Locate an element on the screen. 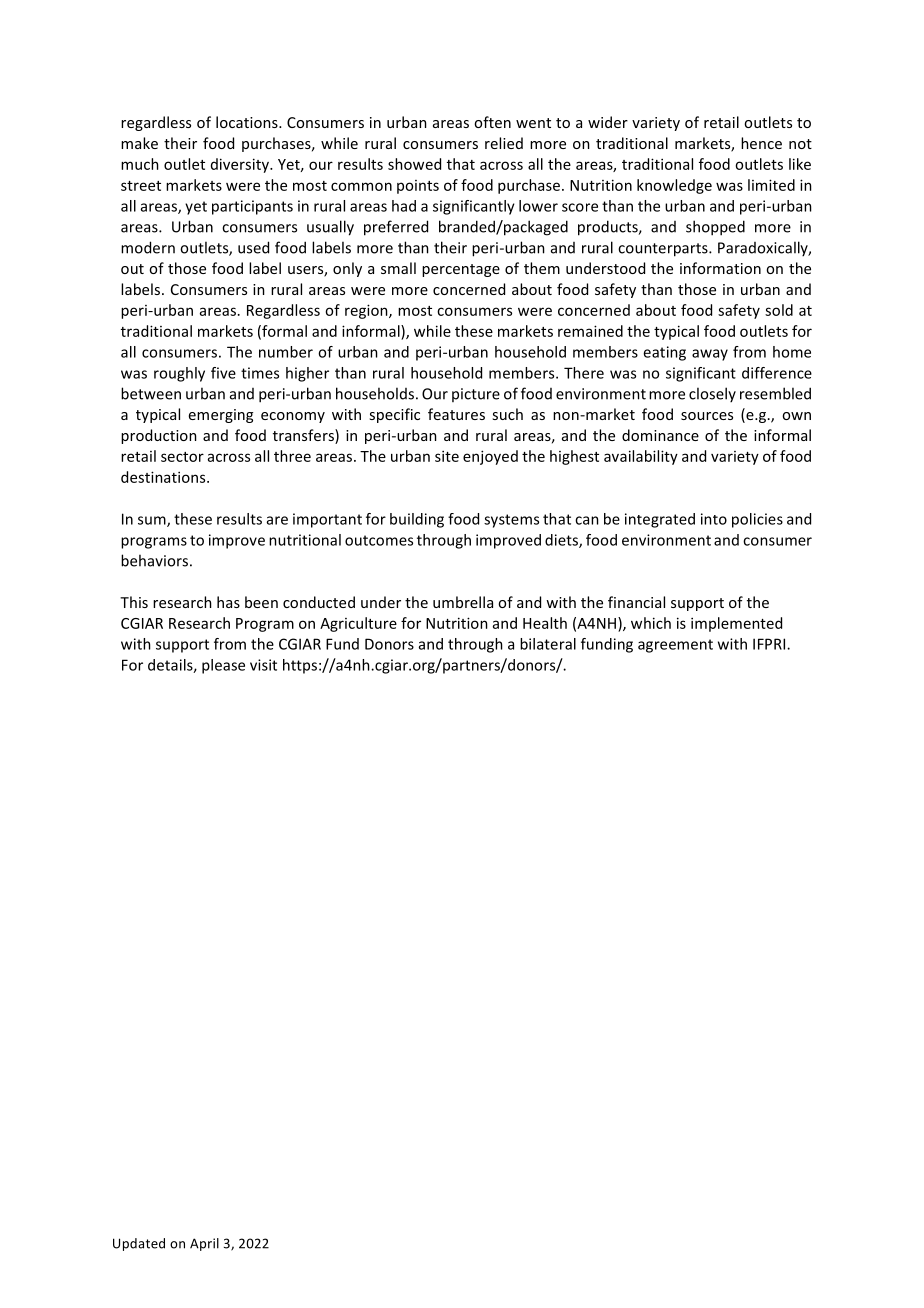 This screenshot has height=1308, width=924. please is located at coordinates (223, 666).
